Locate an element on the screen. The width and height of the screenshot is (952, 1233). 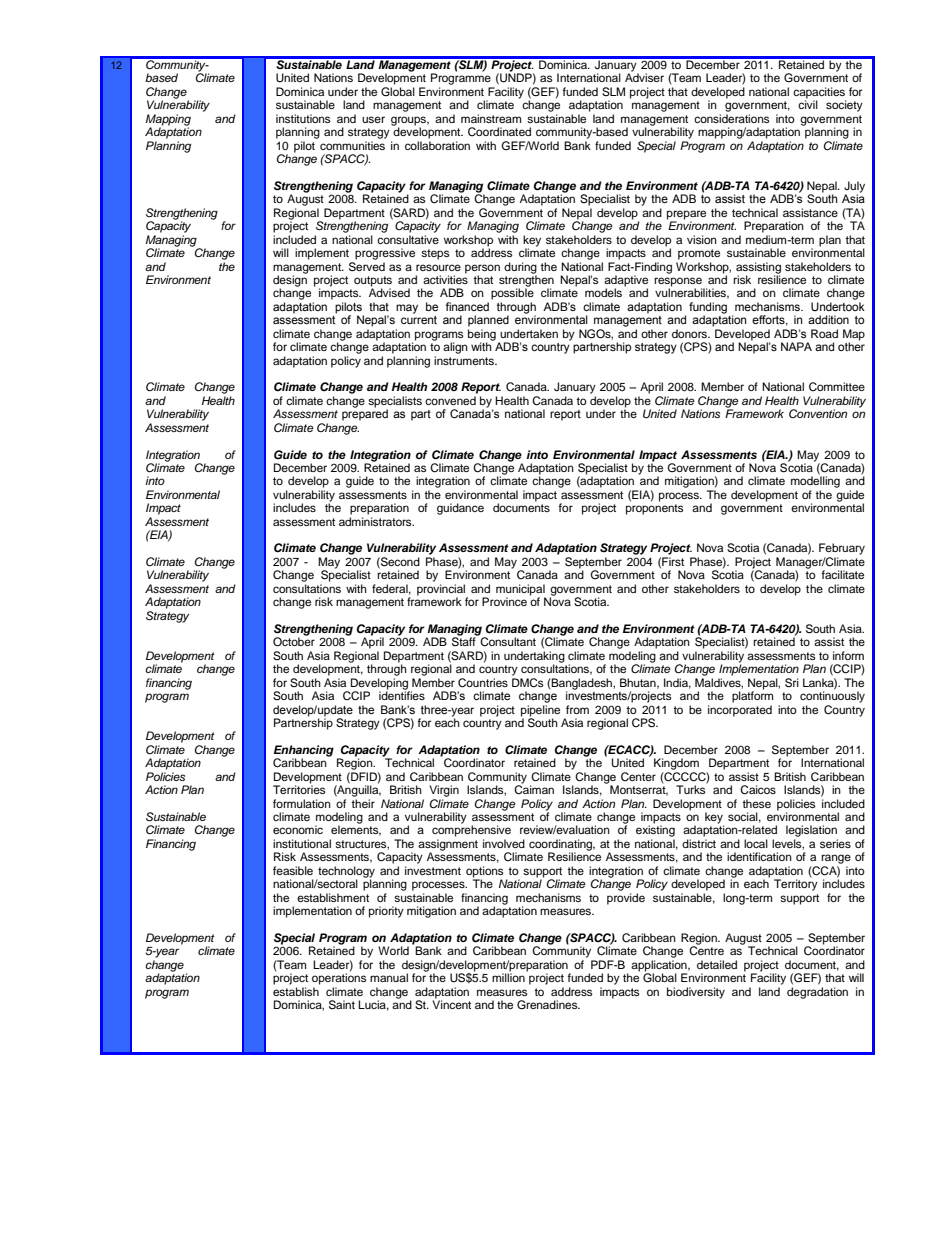
operations is located at coordinates (339, 978).
